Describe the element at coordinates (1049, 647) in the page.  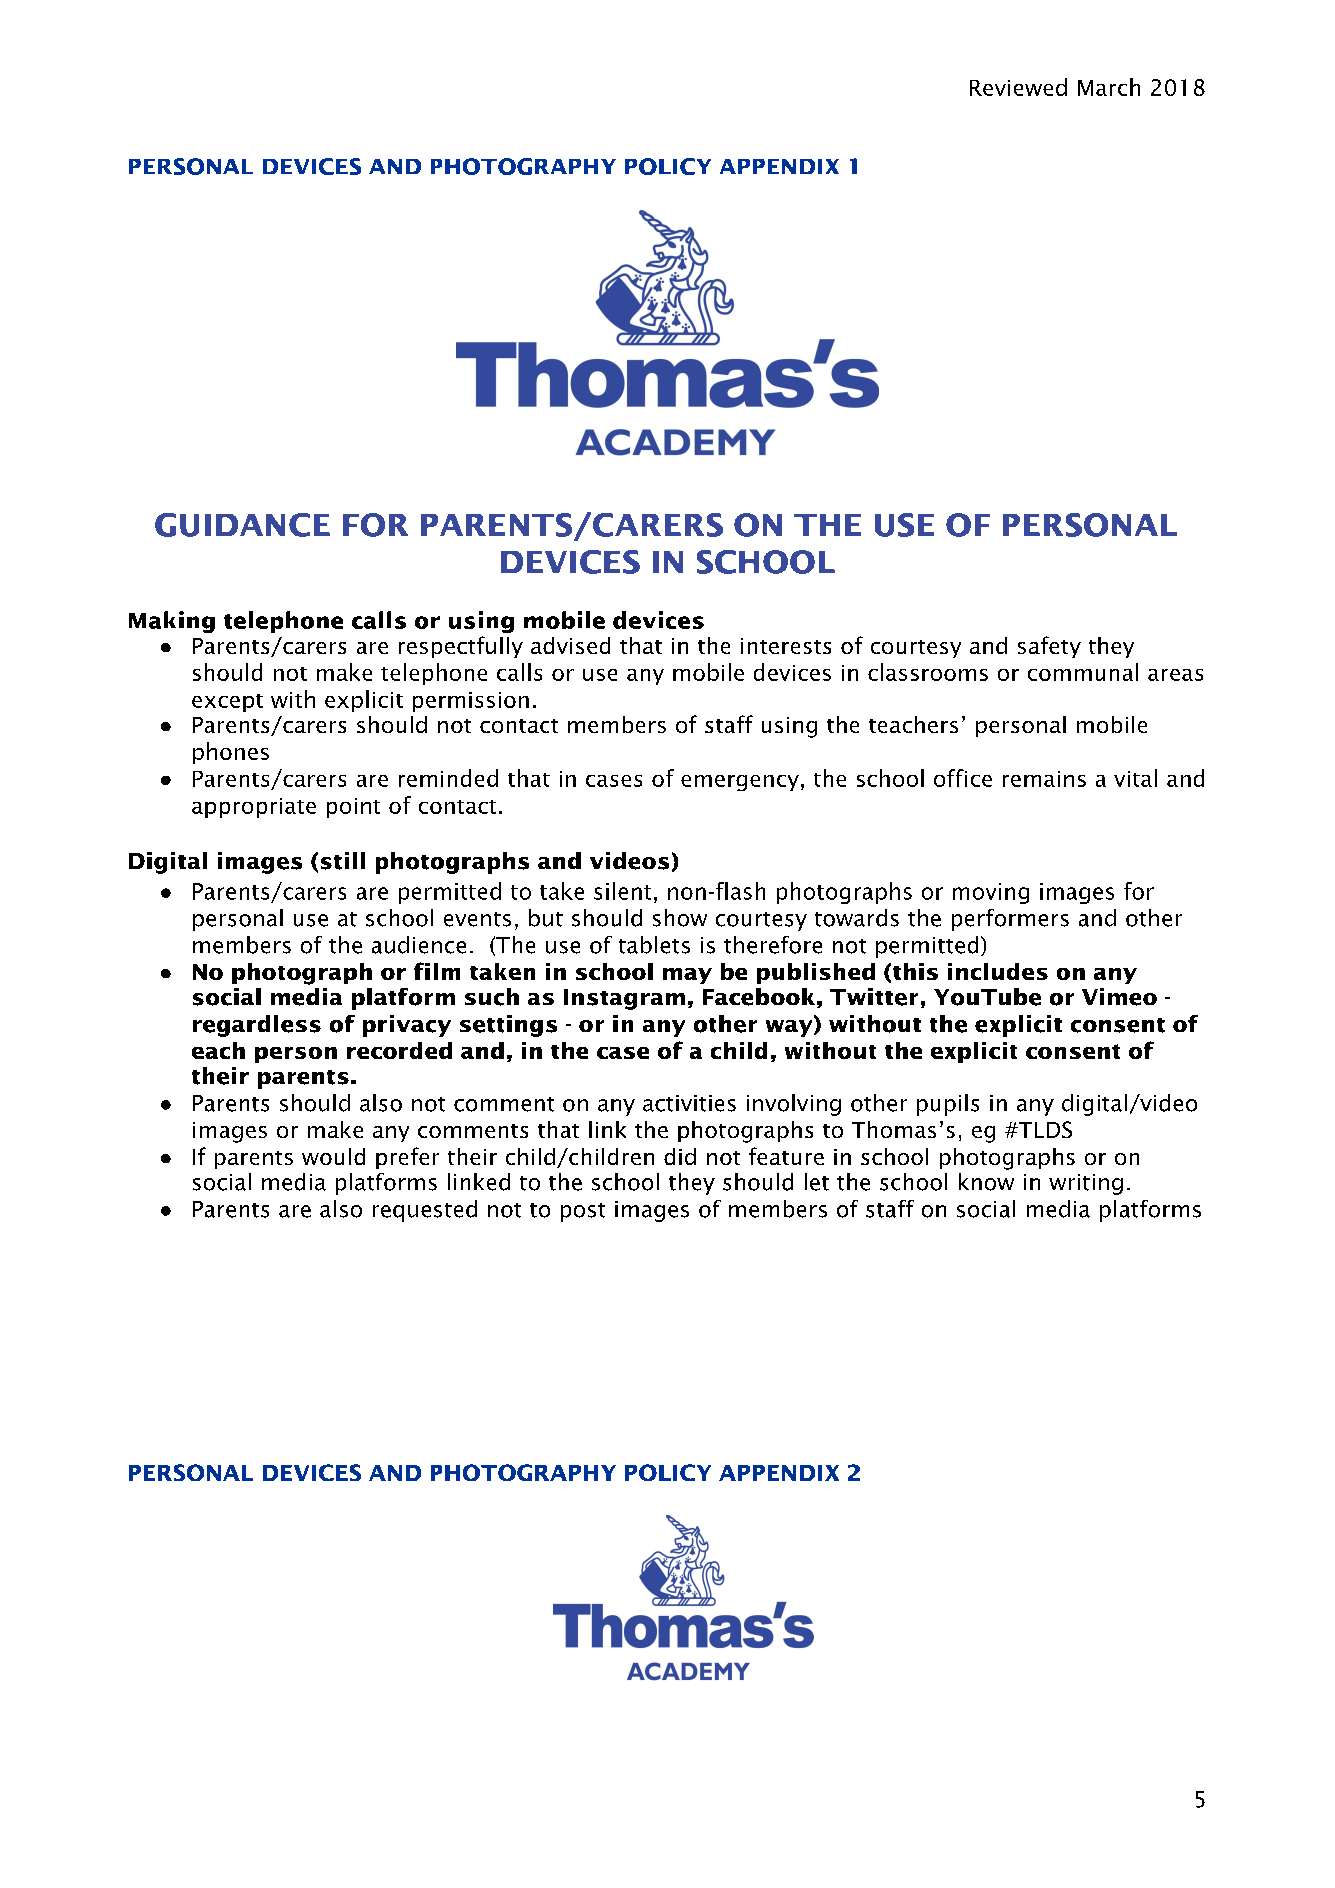
I see `safety` at that location.
